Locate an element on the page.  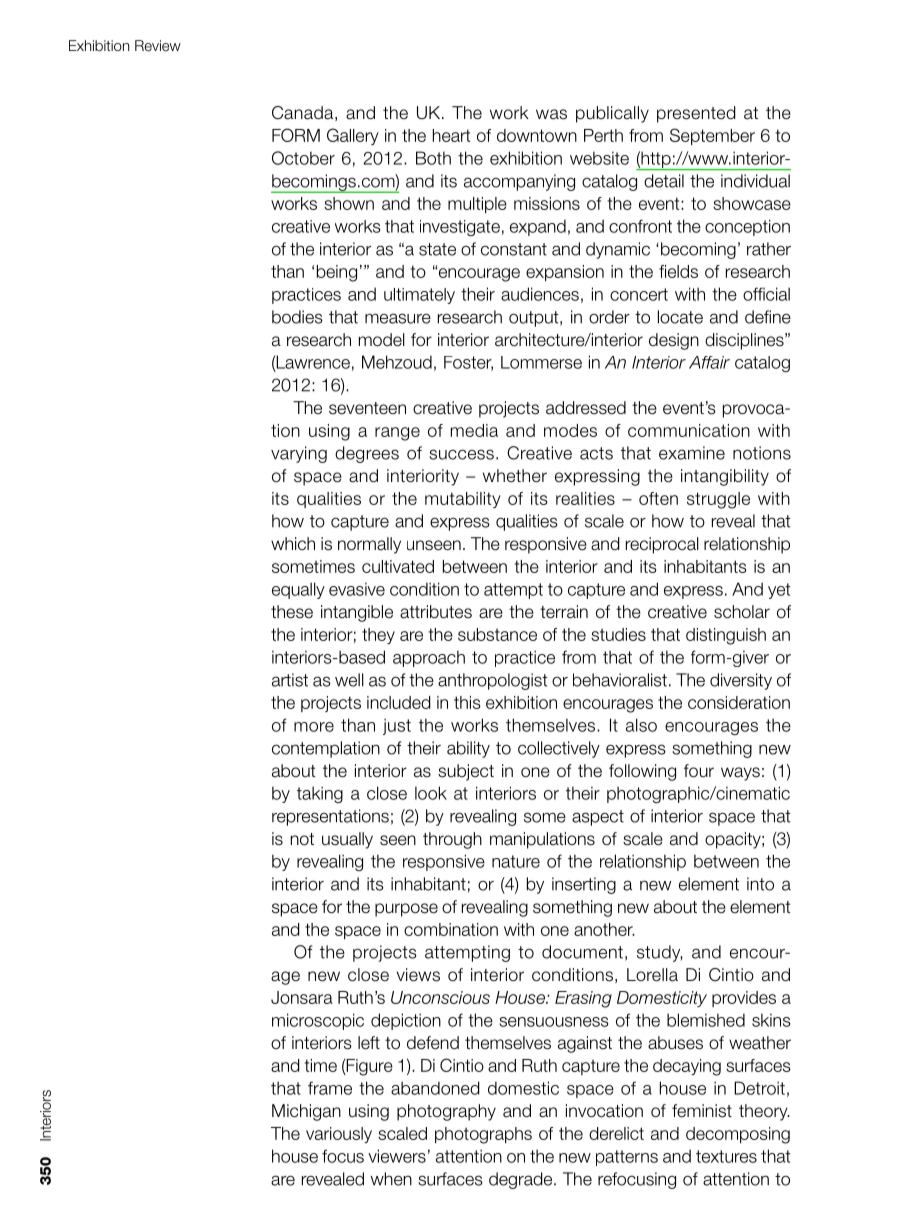
look is located at coordinates (431, 793).
